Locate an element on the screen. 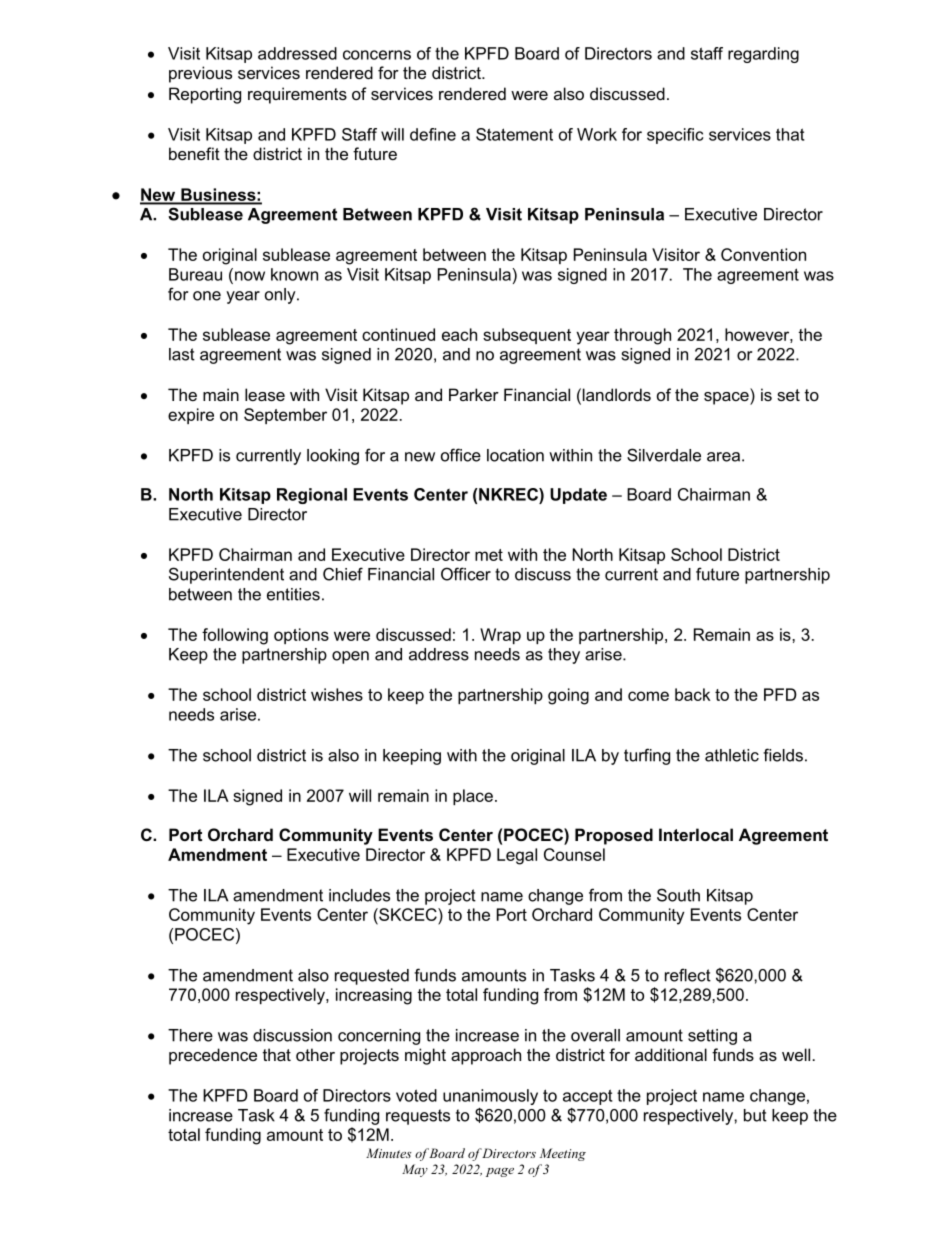 The image size is (952, 1233). each is located at coordinates (459, 334).
